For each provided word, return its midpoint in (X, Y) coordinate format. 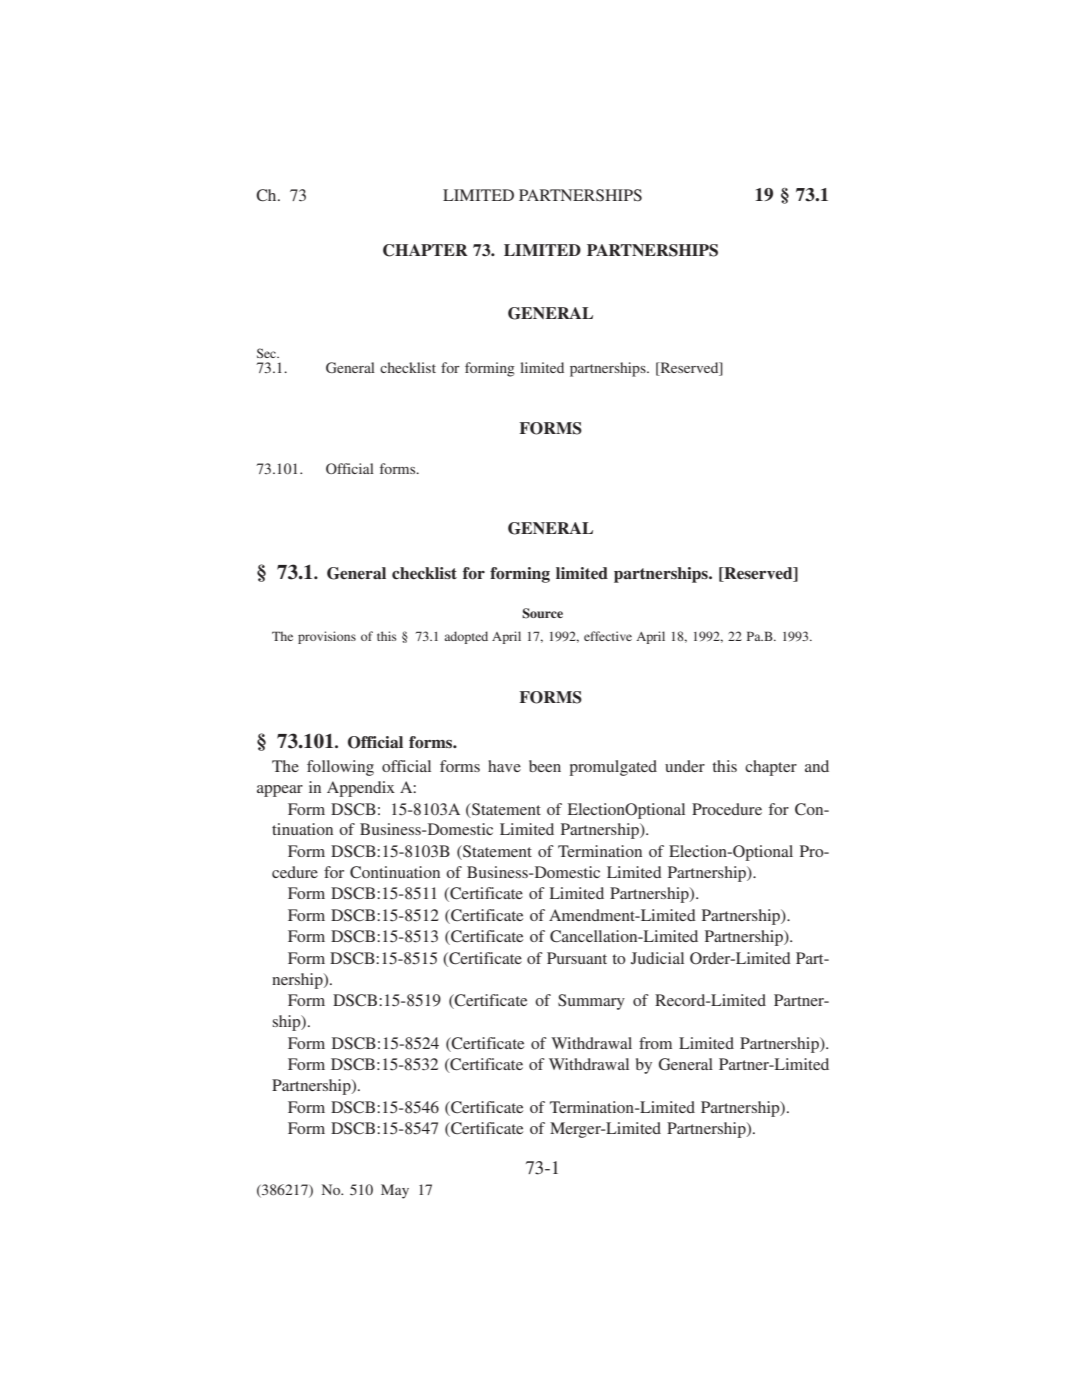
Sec (268, 353)
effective (608, 636)
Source (542, 613)
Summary (591, 1002)
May (395, 1191)
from (655, 1043)
